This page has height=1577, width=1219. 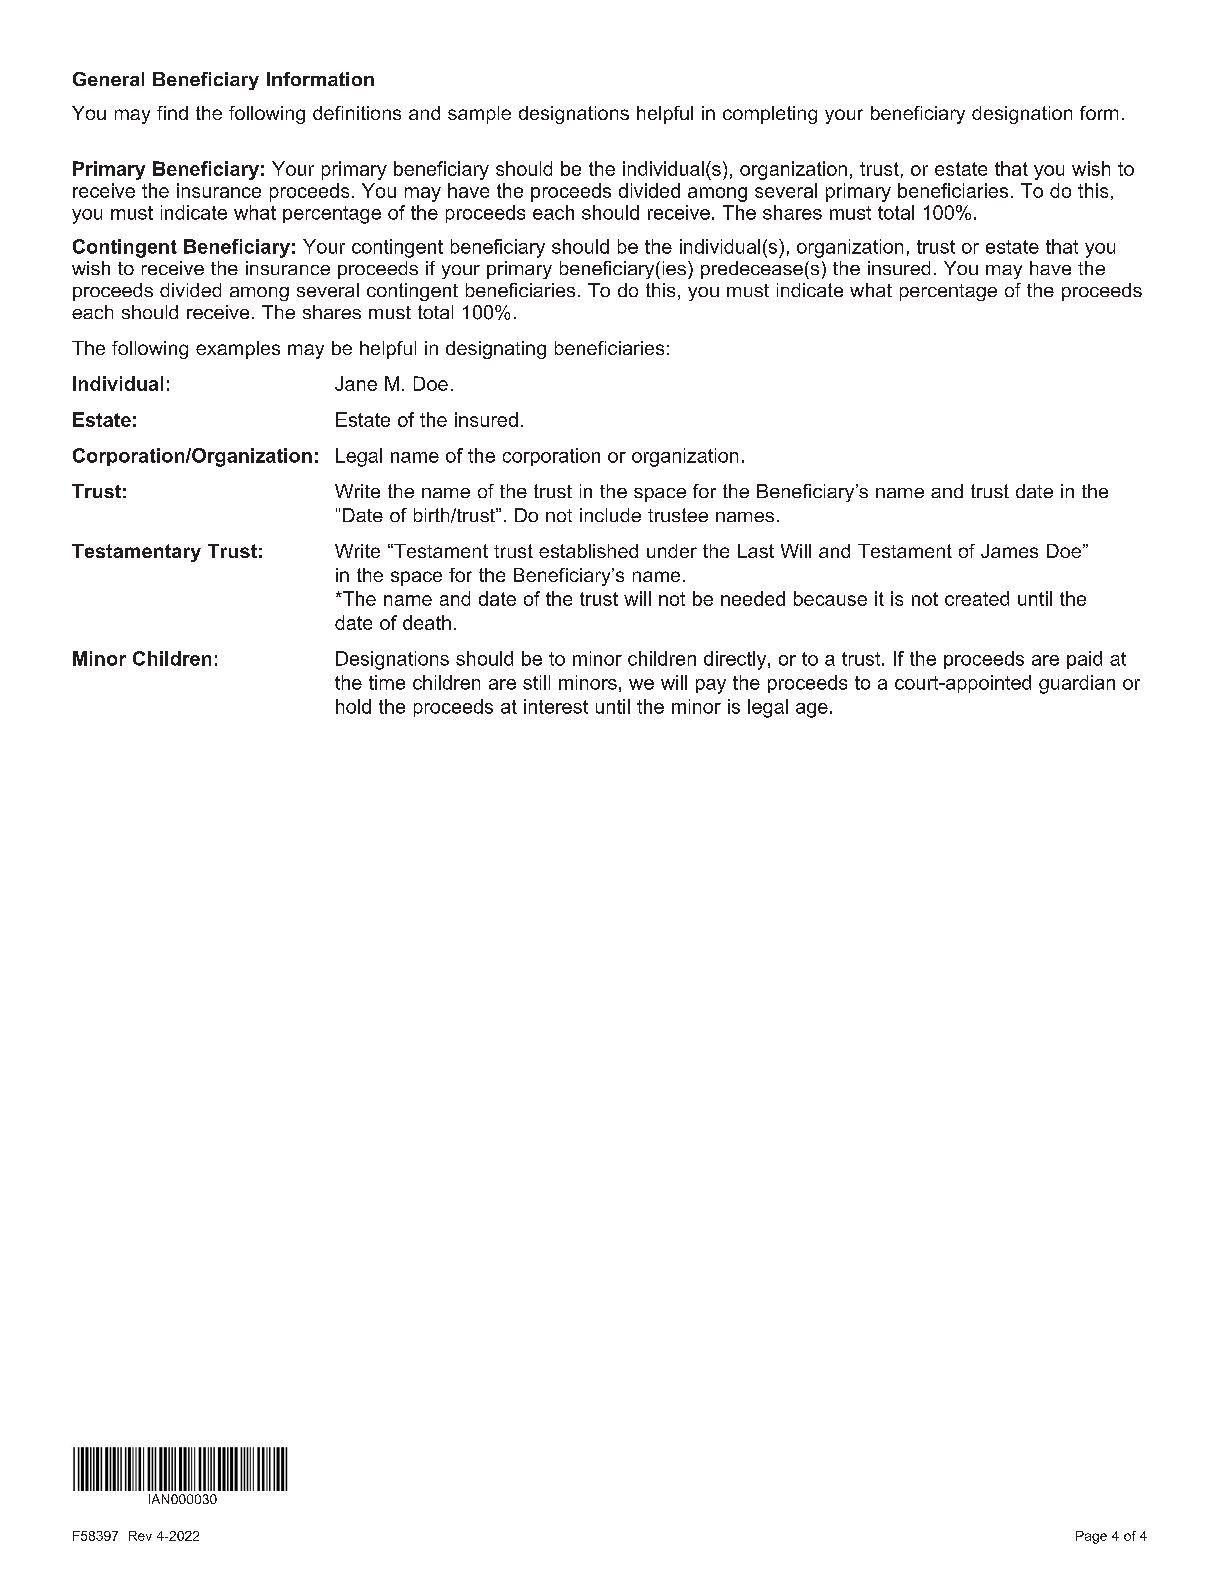 What do you see at coordinates (353, 706) in the page?
I see `hold` at bounding box center [353, 706].
